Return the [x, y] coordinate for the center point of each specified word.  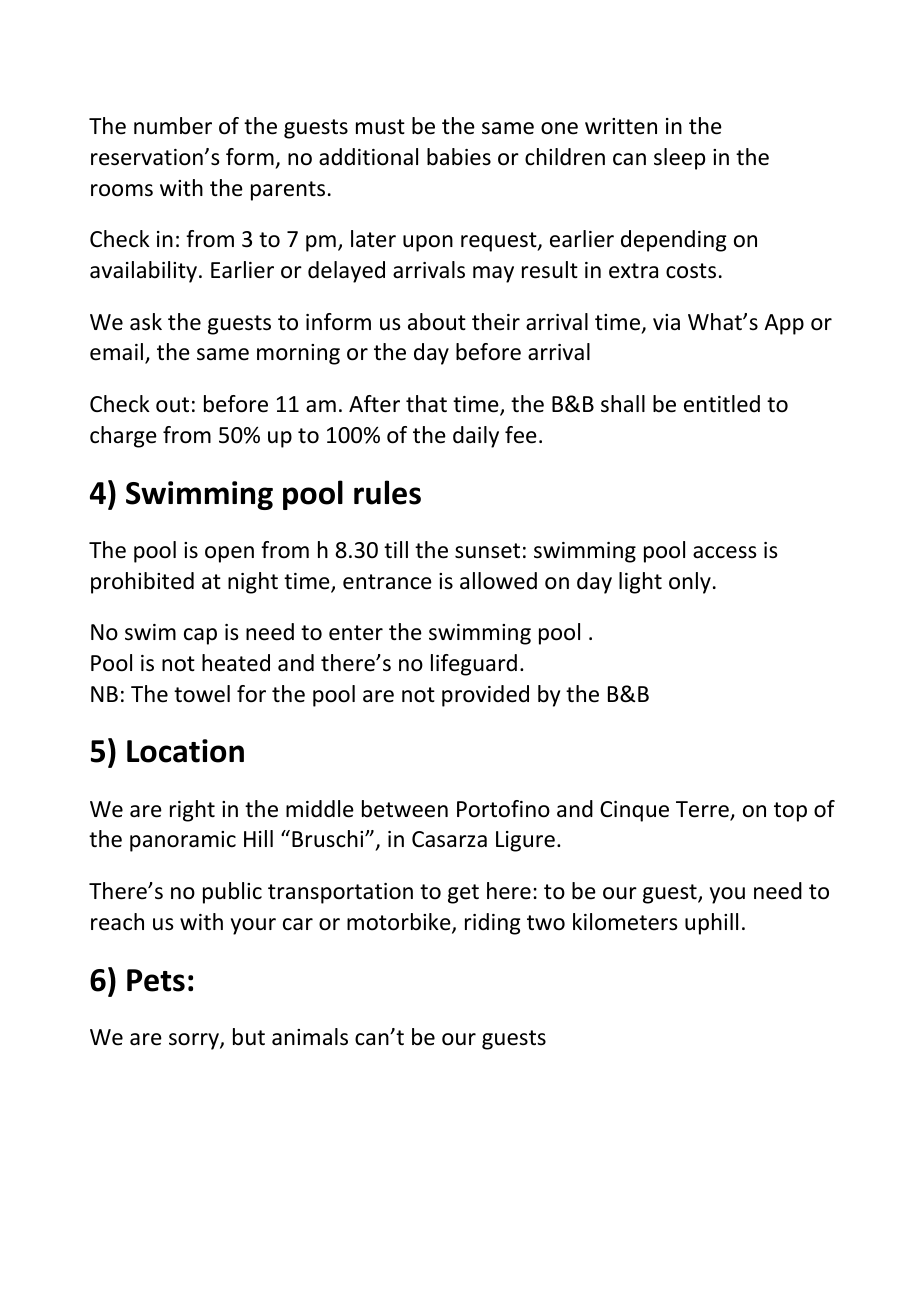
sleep [679, 159]
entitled [722, 404]
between [405, 809]
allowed [498, 581]
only [690, 583]
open [229, 554]
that [426, 404]
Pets [156, 980]
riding [493, 924]
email [118, 353]
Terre [703, 810]
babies [459, 157]
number [173, 126]
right [192, 811]
